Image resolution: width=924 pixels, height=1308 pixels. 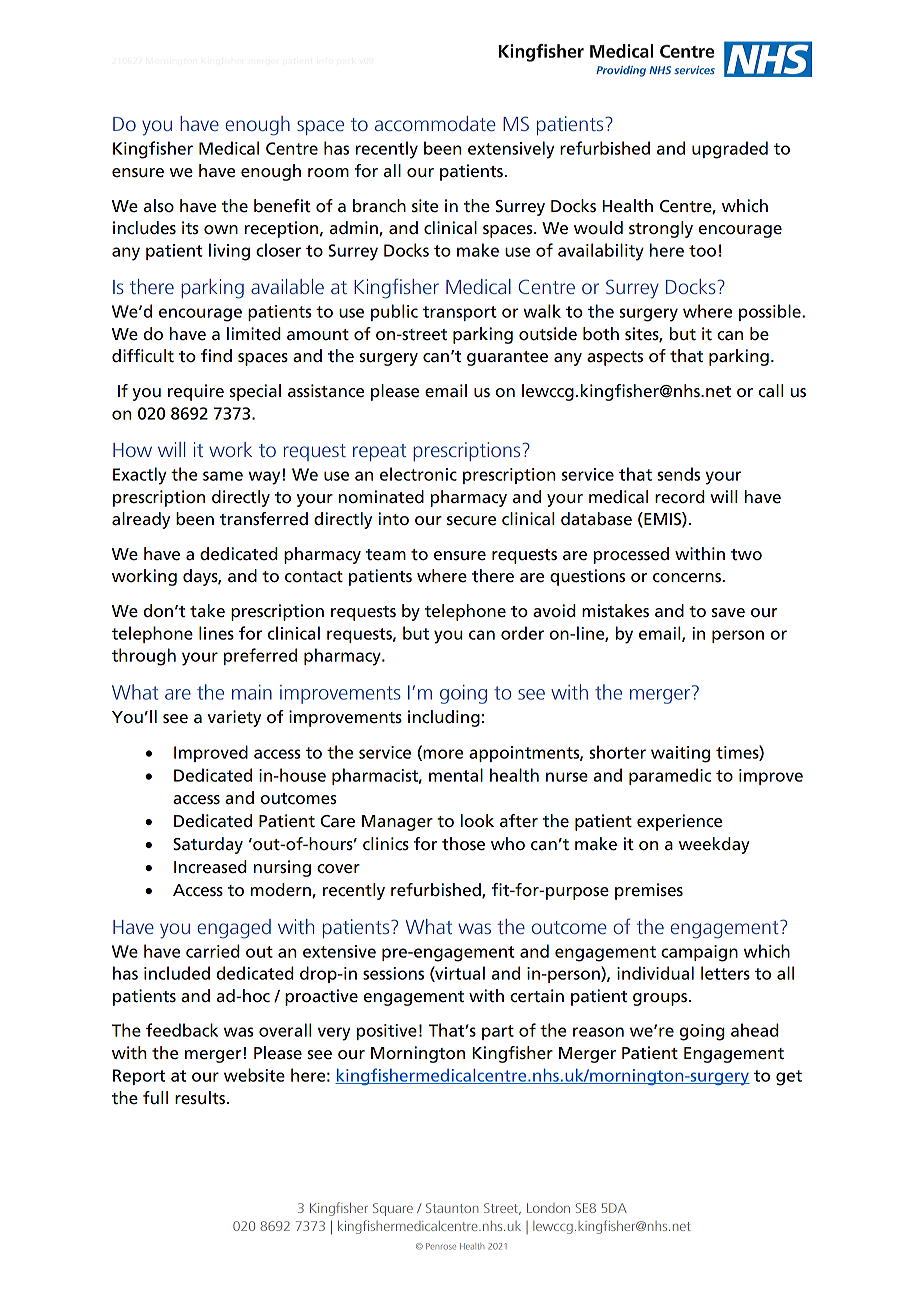 I want to click on record, so click(x=680, y=497).
